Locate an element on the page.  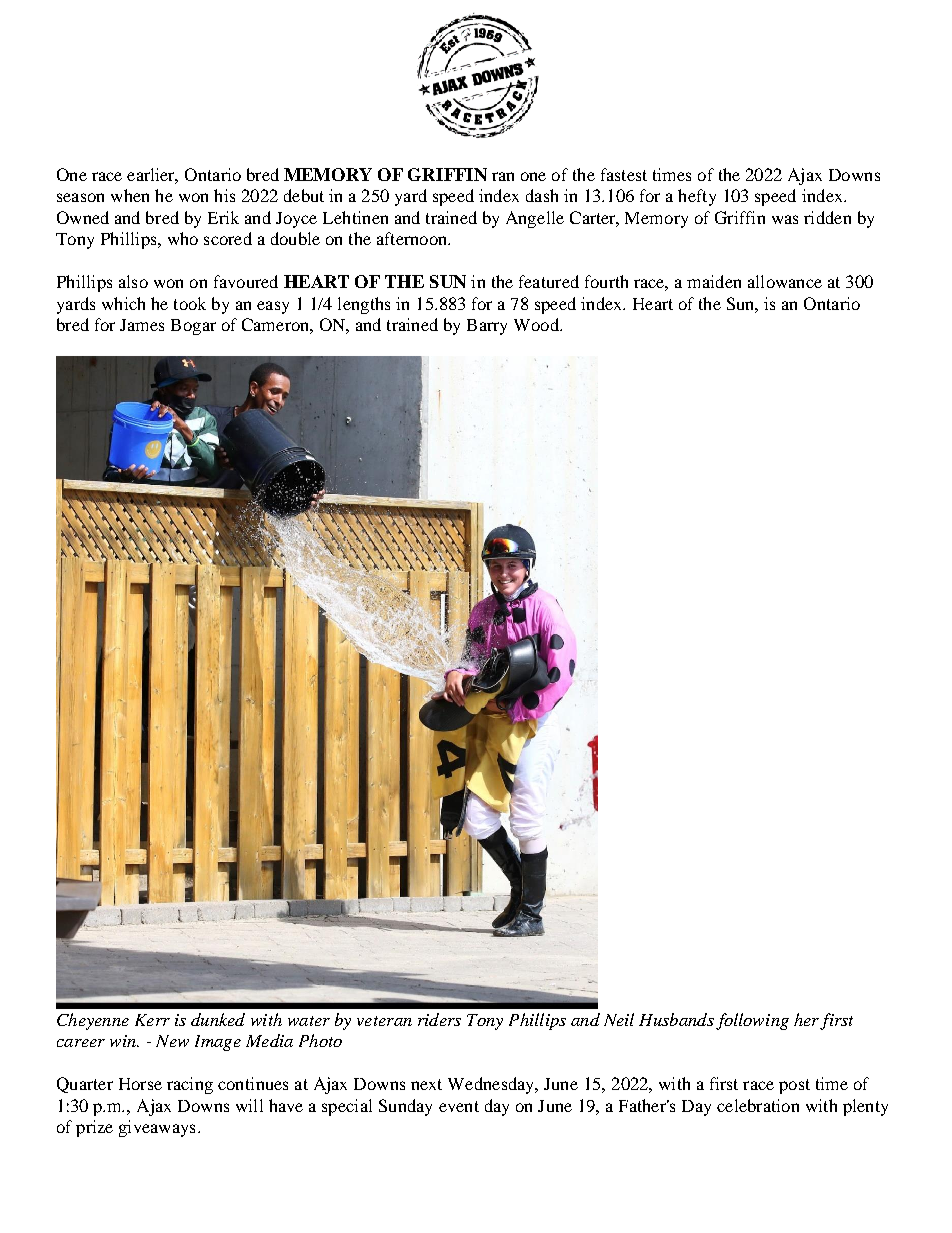
dash is located at coordinates (542, 195).
